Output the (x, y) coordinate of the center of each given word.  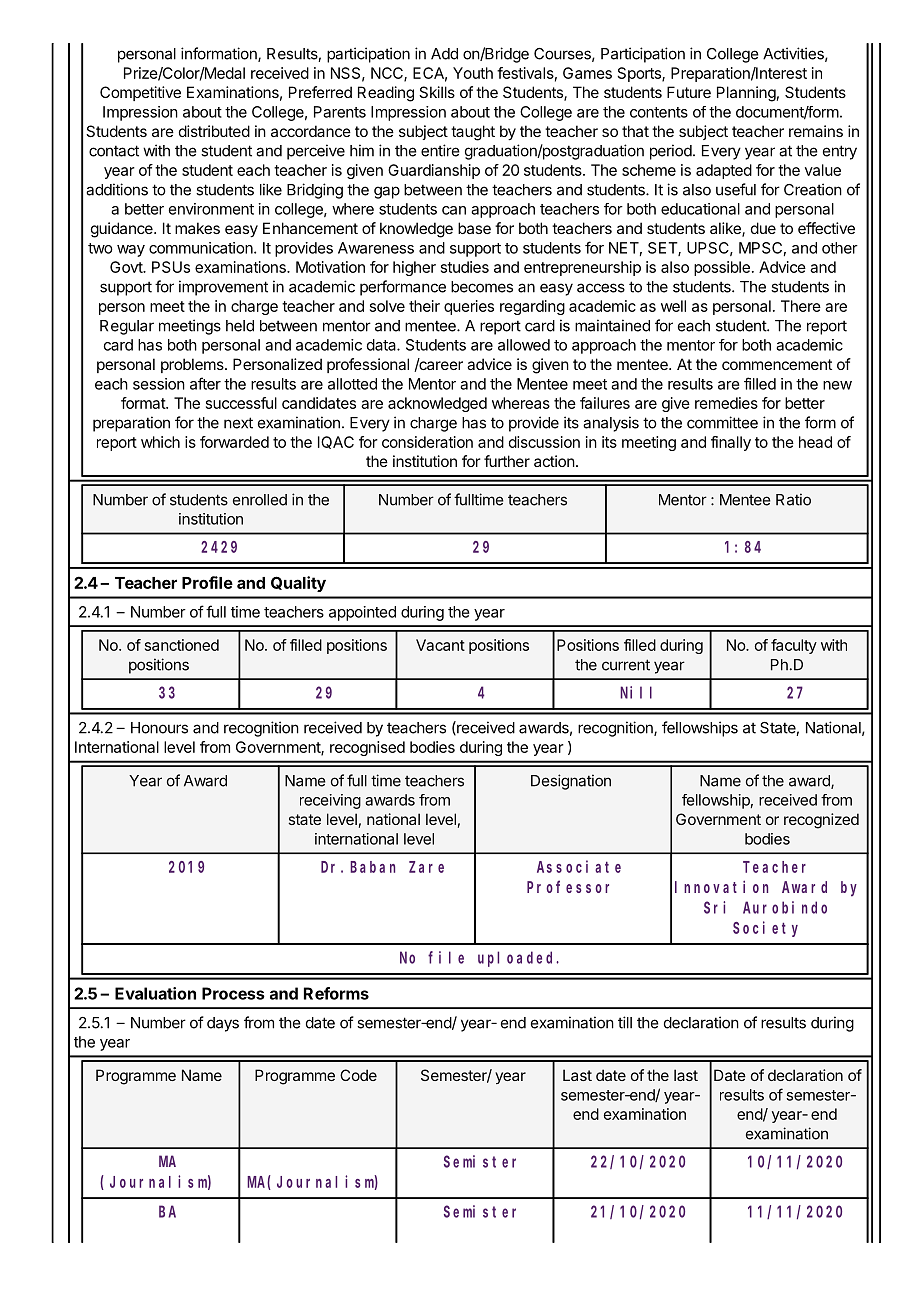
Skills (437, 92)
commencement (777, 364)
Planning (746, 94)
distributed (214, 131)
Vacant (440, 645)
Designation (571, 782)
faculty (794, 646)
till (625, 1022)
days (223, 1024)
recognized (821, 821)
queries (469, 307)
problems (193, 365)
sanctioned (182, 645)
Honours (159, 728)
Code (358, 1075)
